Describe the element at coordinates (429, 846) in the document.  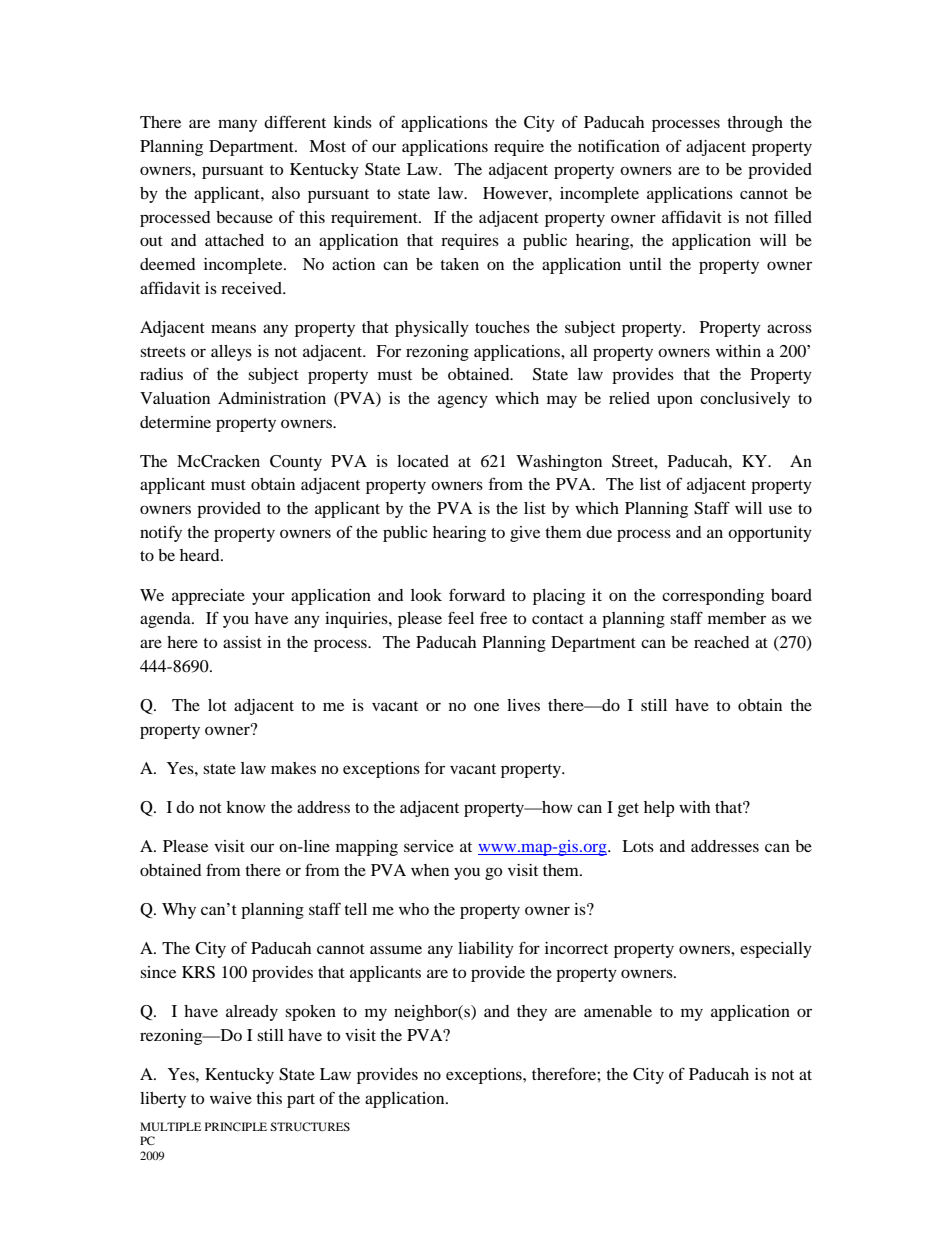
I see `service` at that location.
